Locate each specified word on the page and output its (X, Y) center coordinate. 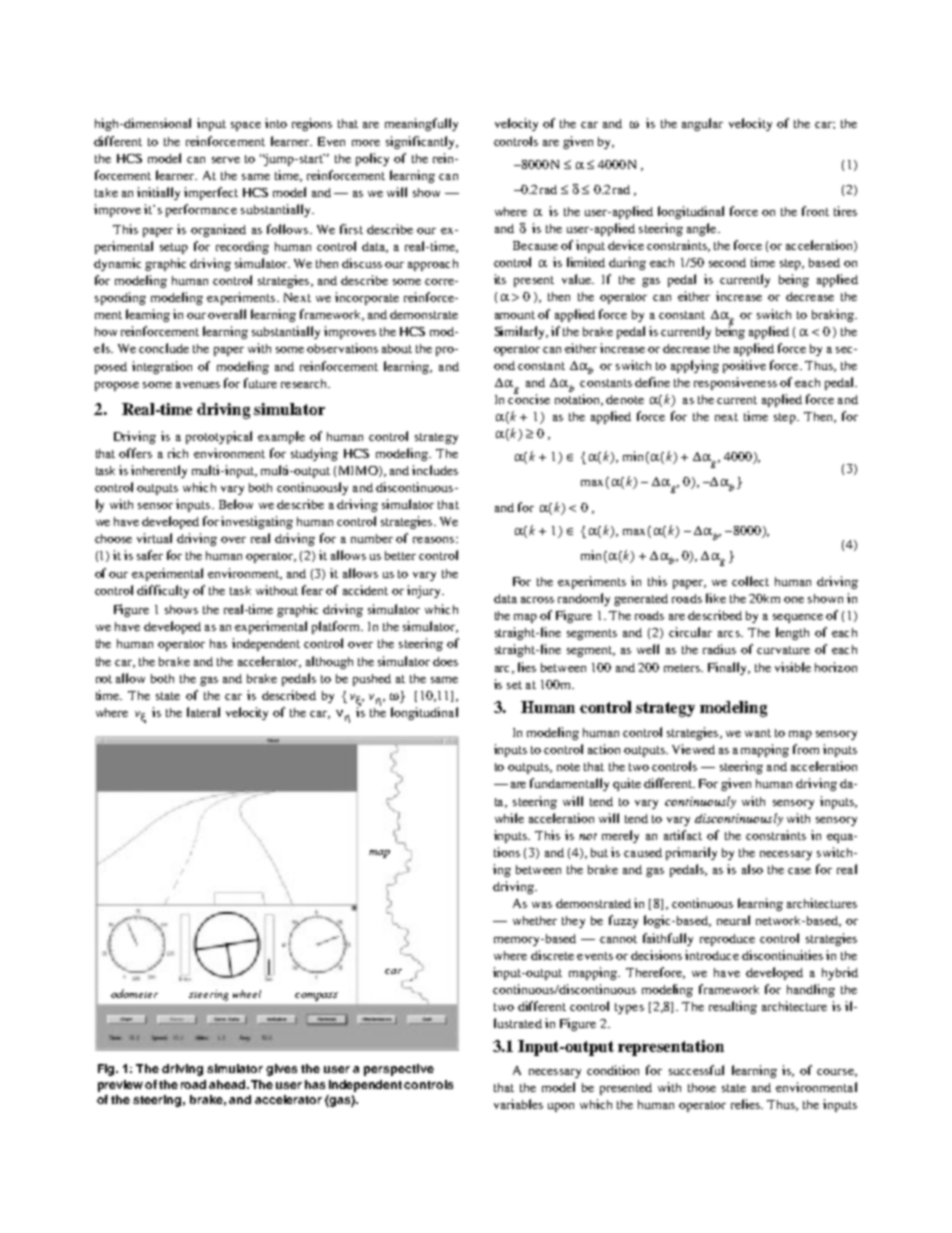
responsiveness (735, 383)
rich (178, 453)
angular (702, 124)
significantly (421, 142)
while (509, 818)
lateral (203, 712)
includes (435, 470)
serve (226, 160)
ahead (228, 1084)
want (758, 733)
